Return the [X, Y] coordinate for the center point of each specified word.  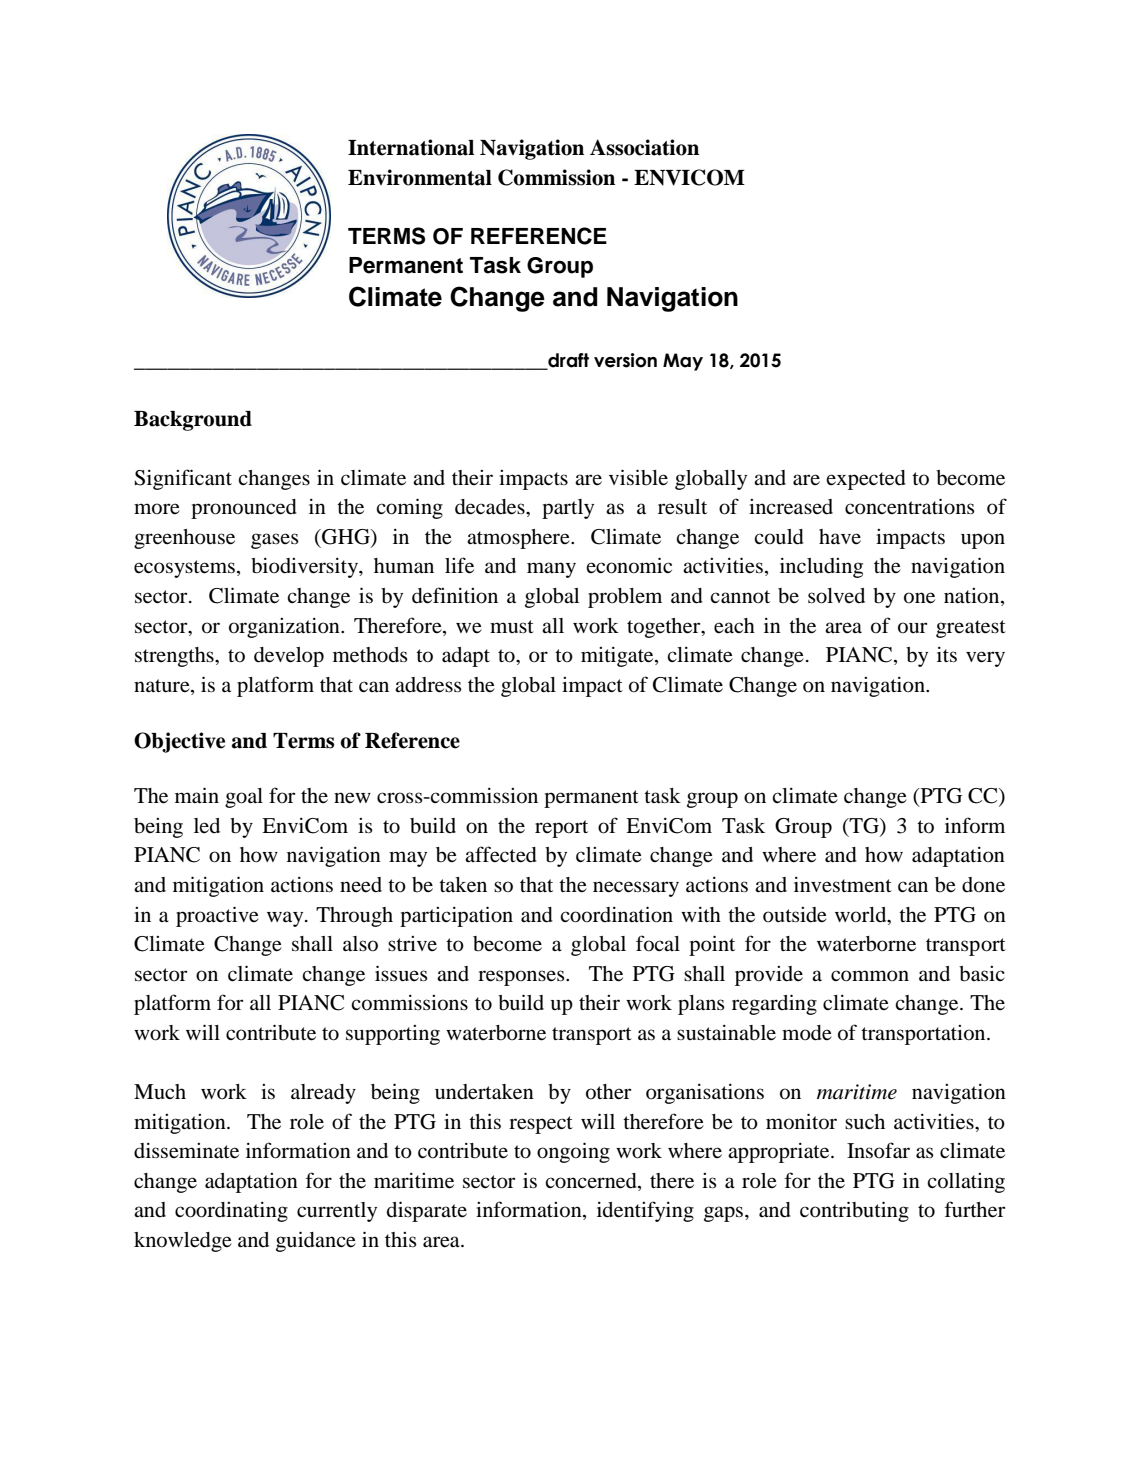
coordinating [231, 1212]
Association [644, 147]
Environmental [420, 177]
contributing [854, 1211]
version [625, 360]
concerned [592, 1181]
